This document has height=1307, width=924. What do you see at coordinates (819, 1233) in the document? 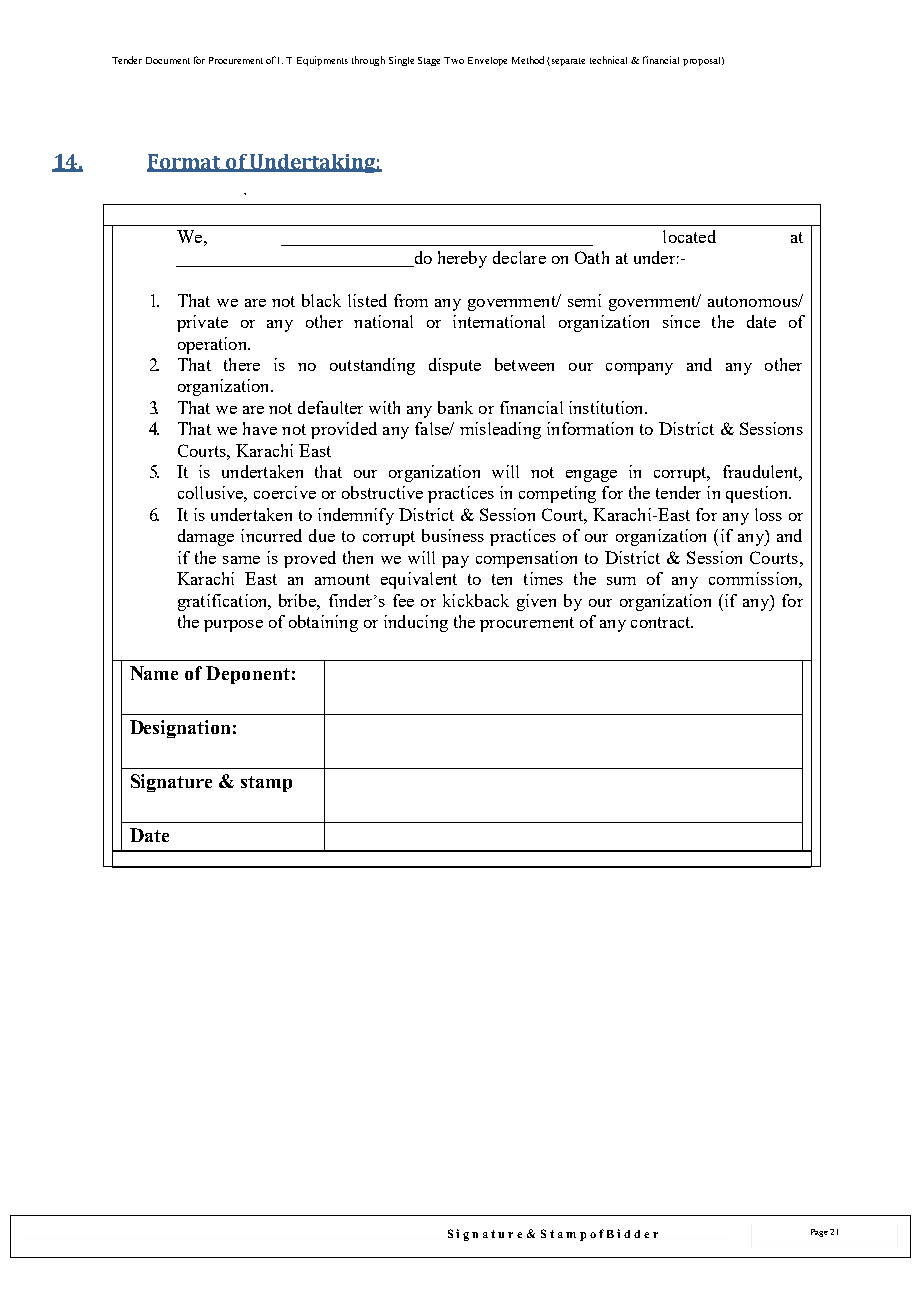
I see `Page` at bounding box center [819, 1233].
